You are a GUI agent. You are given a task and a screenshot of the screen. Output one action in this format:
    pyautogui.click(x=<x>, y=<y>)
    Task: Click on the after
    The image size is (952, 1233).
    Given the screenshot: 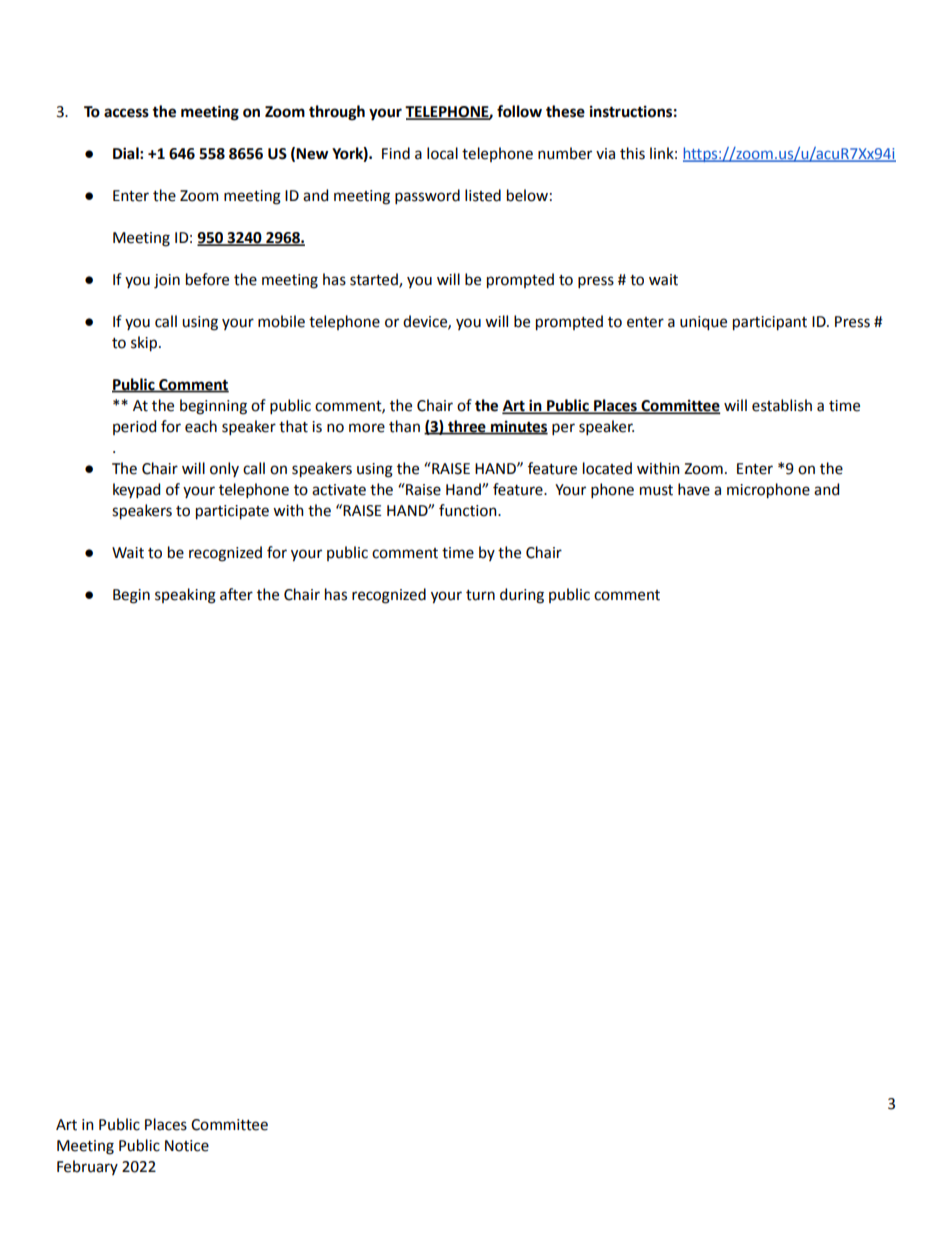 What is the action you would take?
    pyautogui.click(x=236, y=594)
